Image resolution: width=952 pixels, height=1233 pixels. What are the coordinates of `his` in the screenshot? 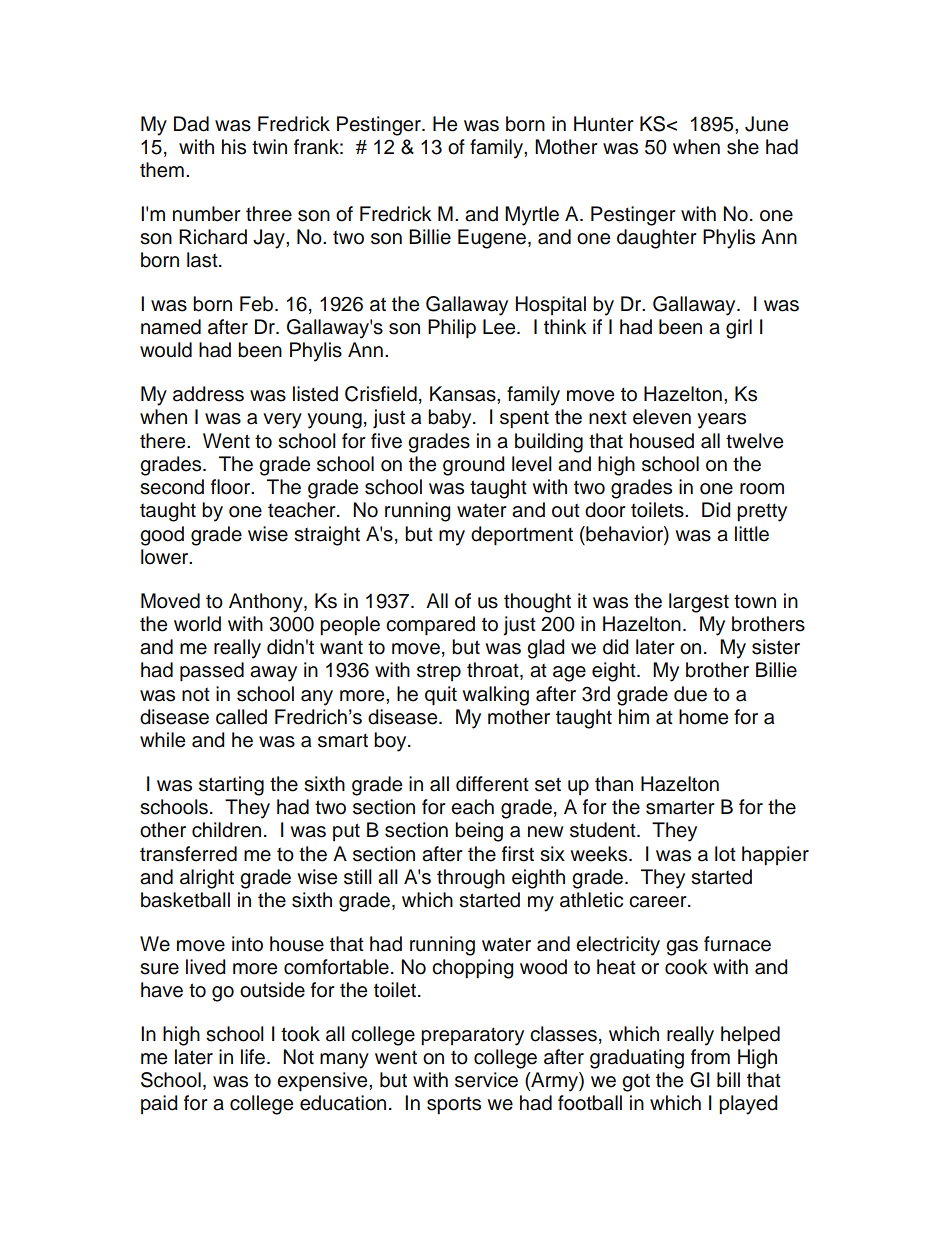 It's located at (234, 147).
